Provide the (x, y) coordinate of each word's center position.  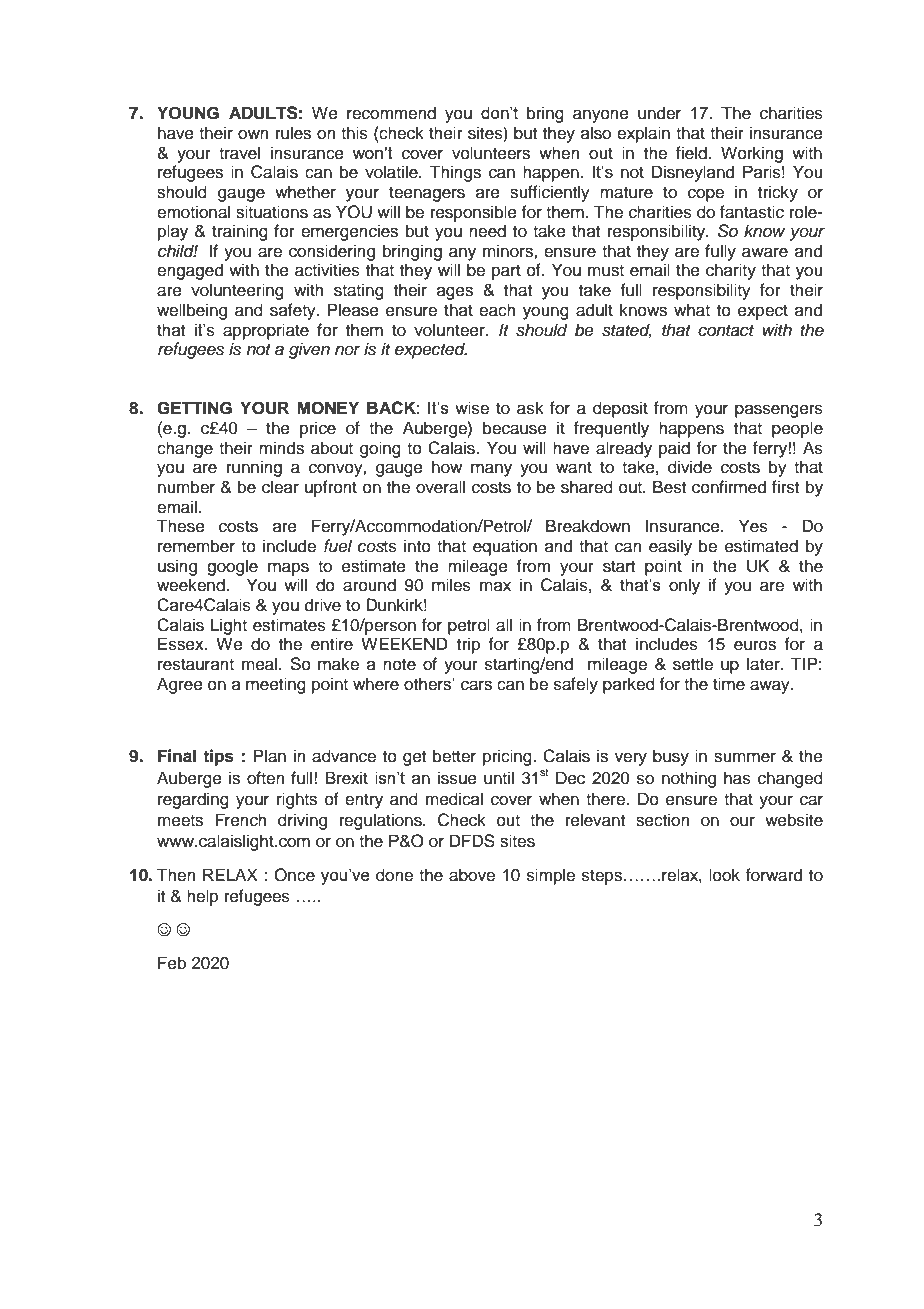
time (729, 684)
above (472, 875)
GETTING (194, 408)
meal (261, 664)
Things (455, 173)
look (724, 875)
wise (472, 408)
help (203, 897)
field (692, 153)
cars (476, 685)
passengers (779, 411)
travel (239, 153)
